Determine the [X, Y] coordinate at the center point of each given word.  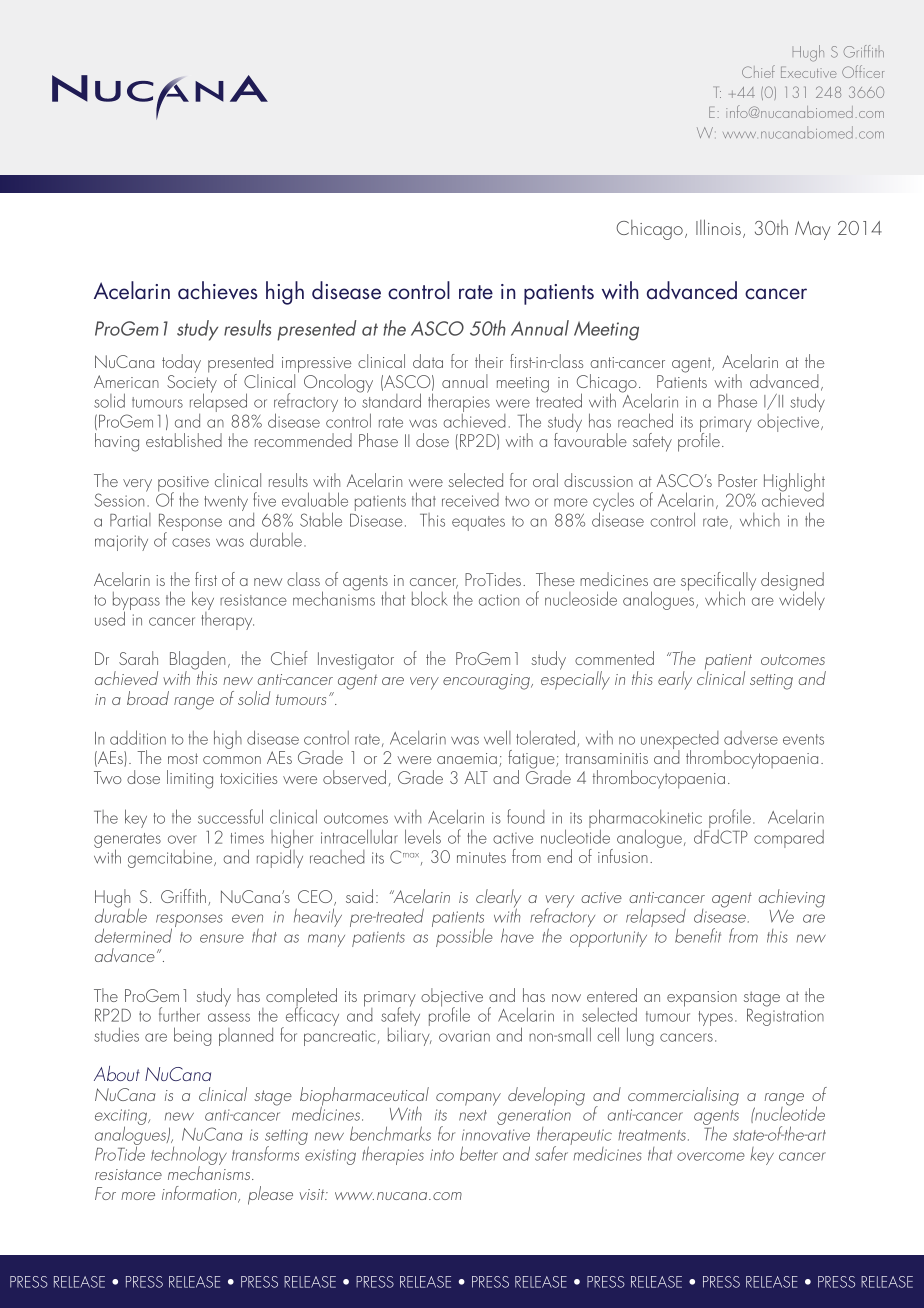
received [470, 500]
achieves [217, 290]
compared [789, 839]
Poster [737, 480]
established [184, 440]
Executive [809, 72]
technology [189, 1157]
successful [230, 816]
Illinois [718, 227]
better [479, 1153]
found [526, 816]
